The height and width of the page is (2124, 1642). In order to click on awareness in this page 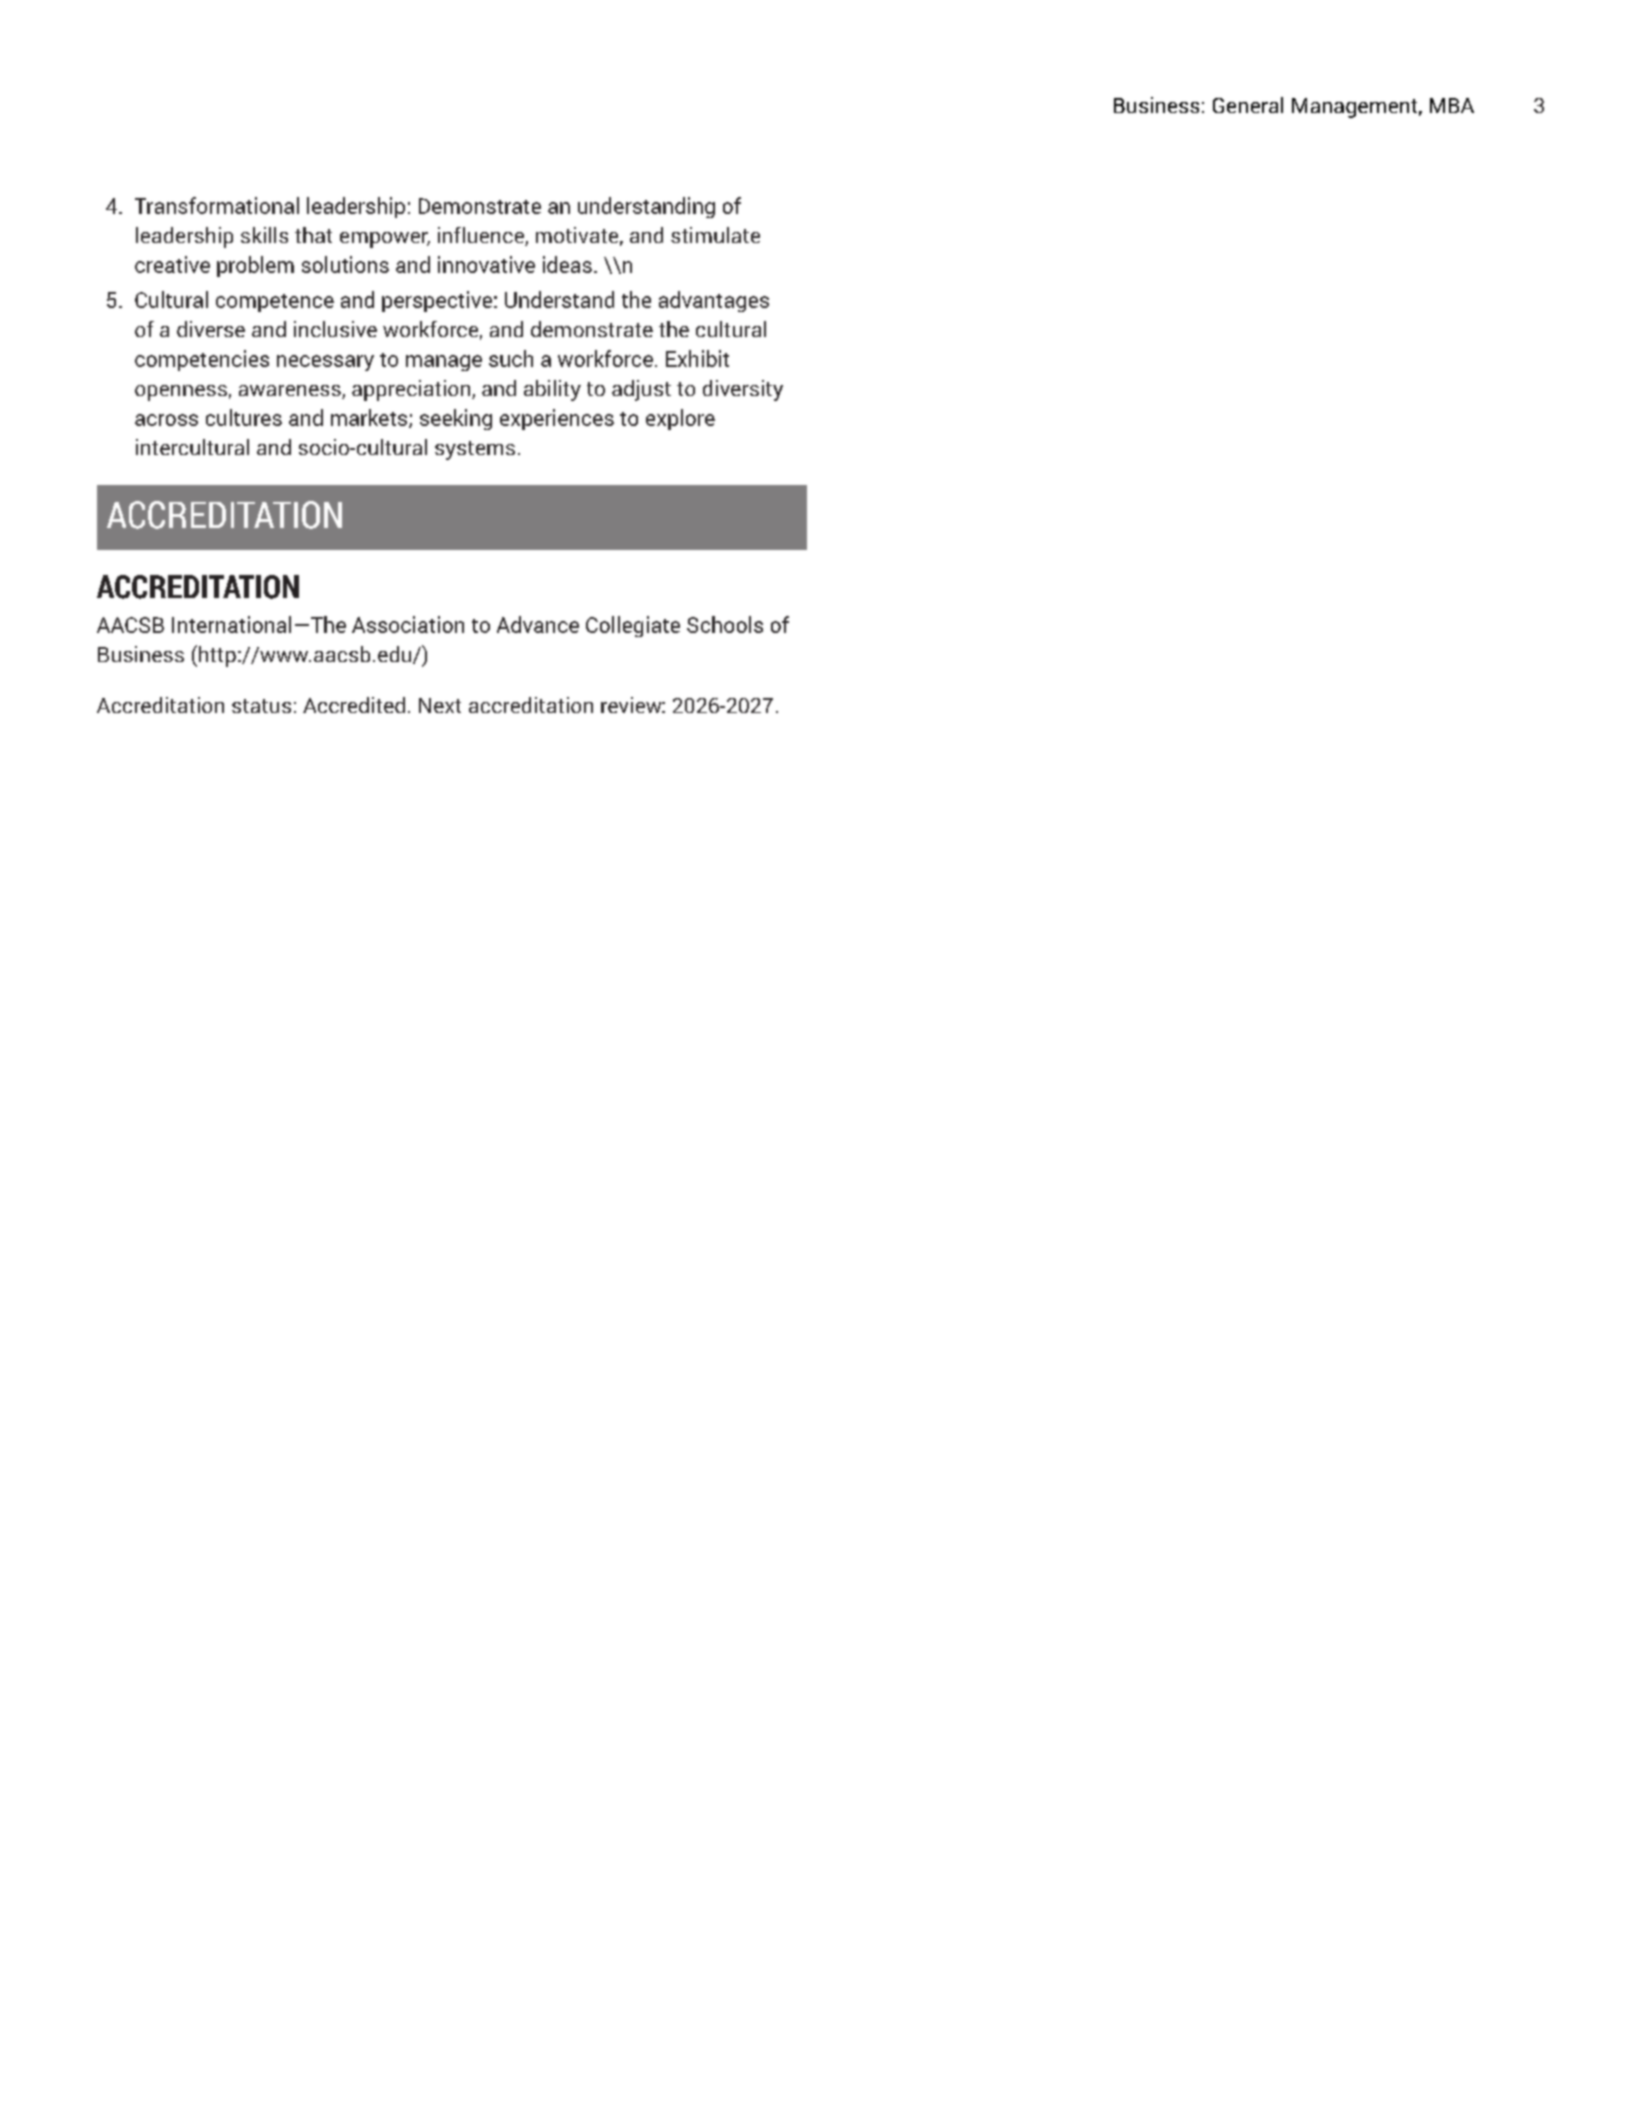, I will do `click(291, 392)`.
